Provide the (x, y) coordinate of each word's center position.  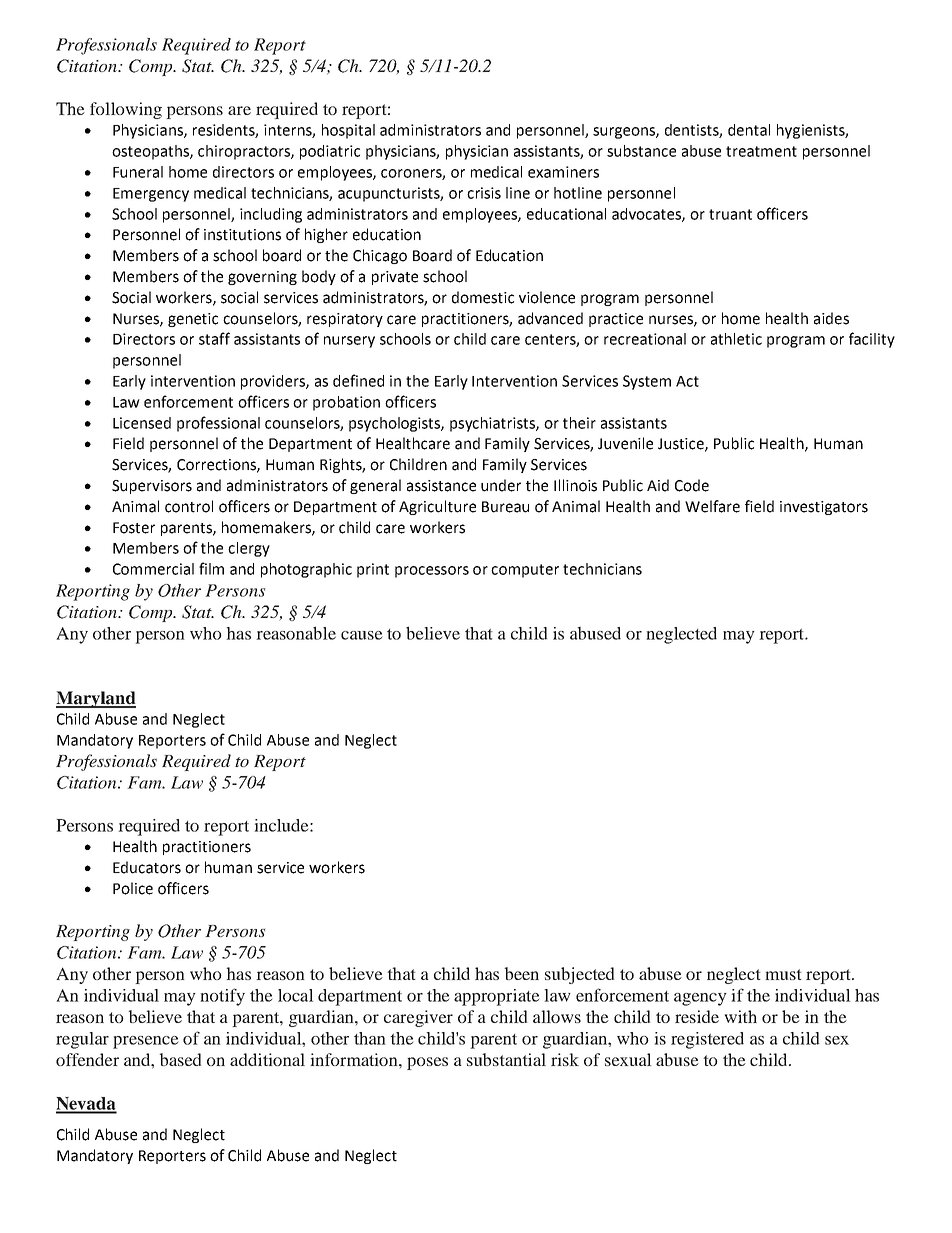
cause (361, 635)
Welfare (712, 506)
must (783, 974)
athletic (736, 339)
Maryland (96, 699)
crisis (484, 193)
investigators (824, 508)
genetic (193, 320)
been (521, 973)
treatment (761, 151)
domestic (483, 297)
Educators (147, 867)
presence (145, 1042)
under (501, 485)
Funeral (138, 172)
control (189, 506)
